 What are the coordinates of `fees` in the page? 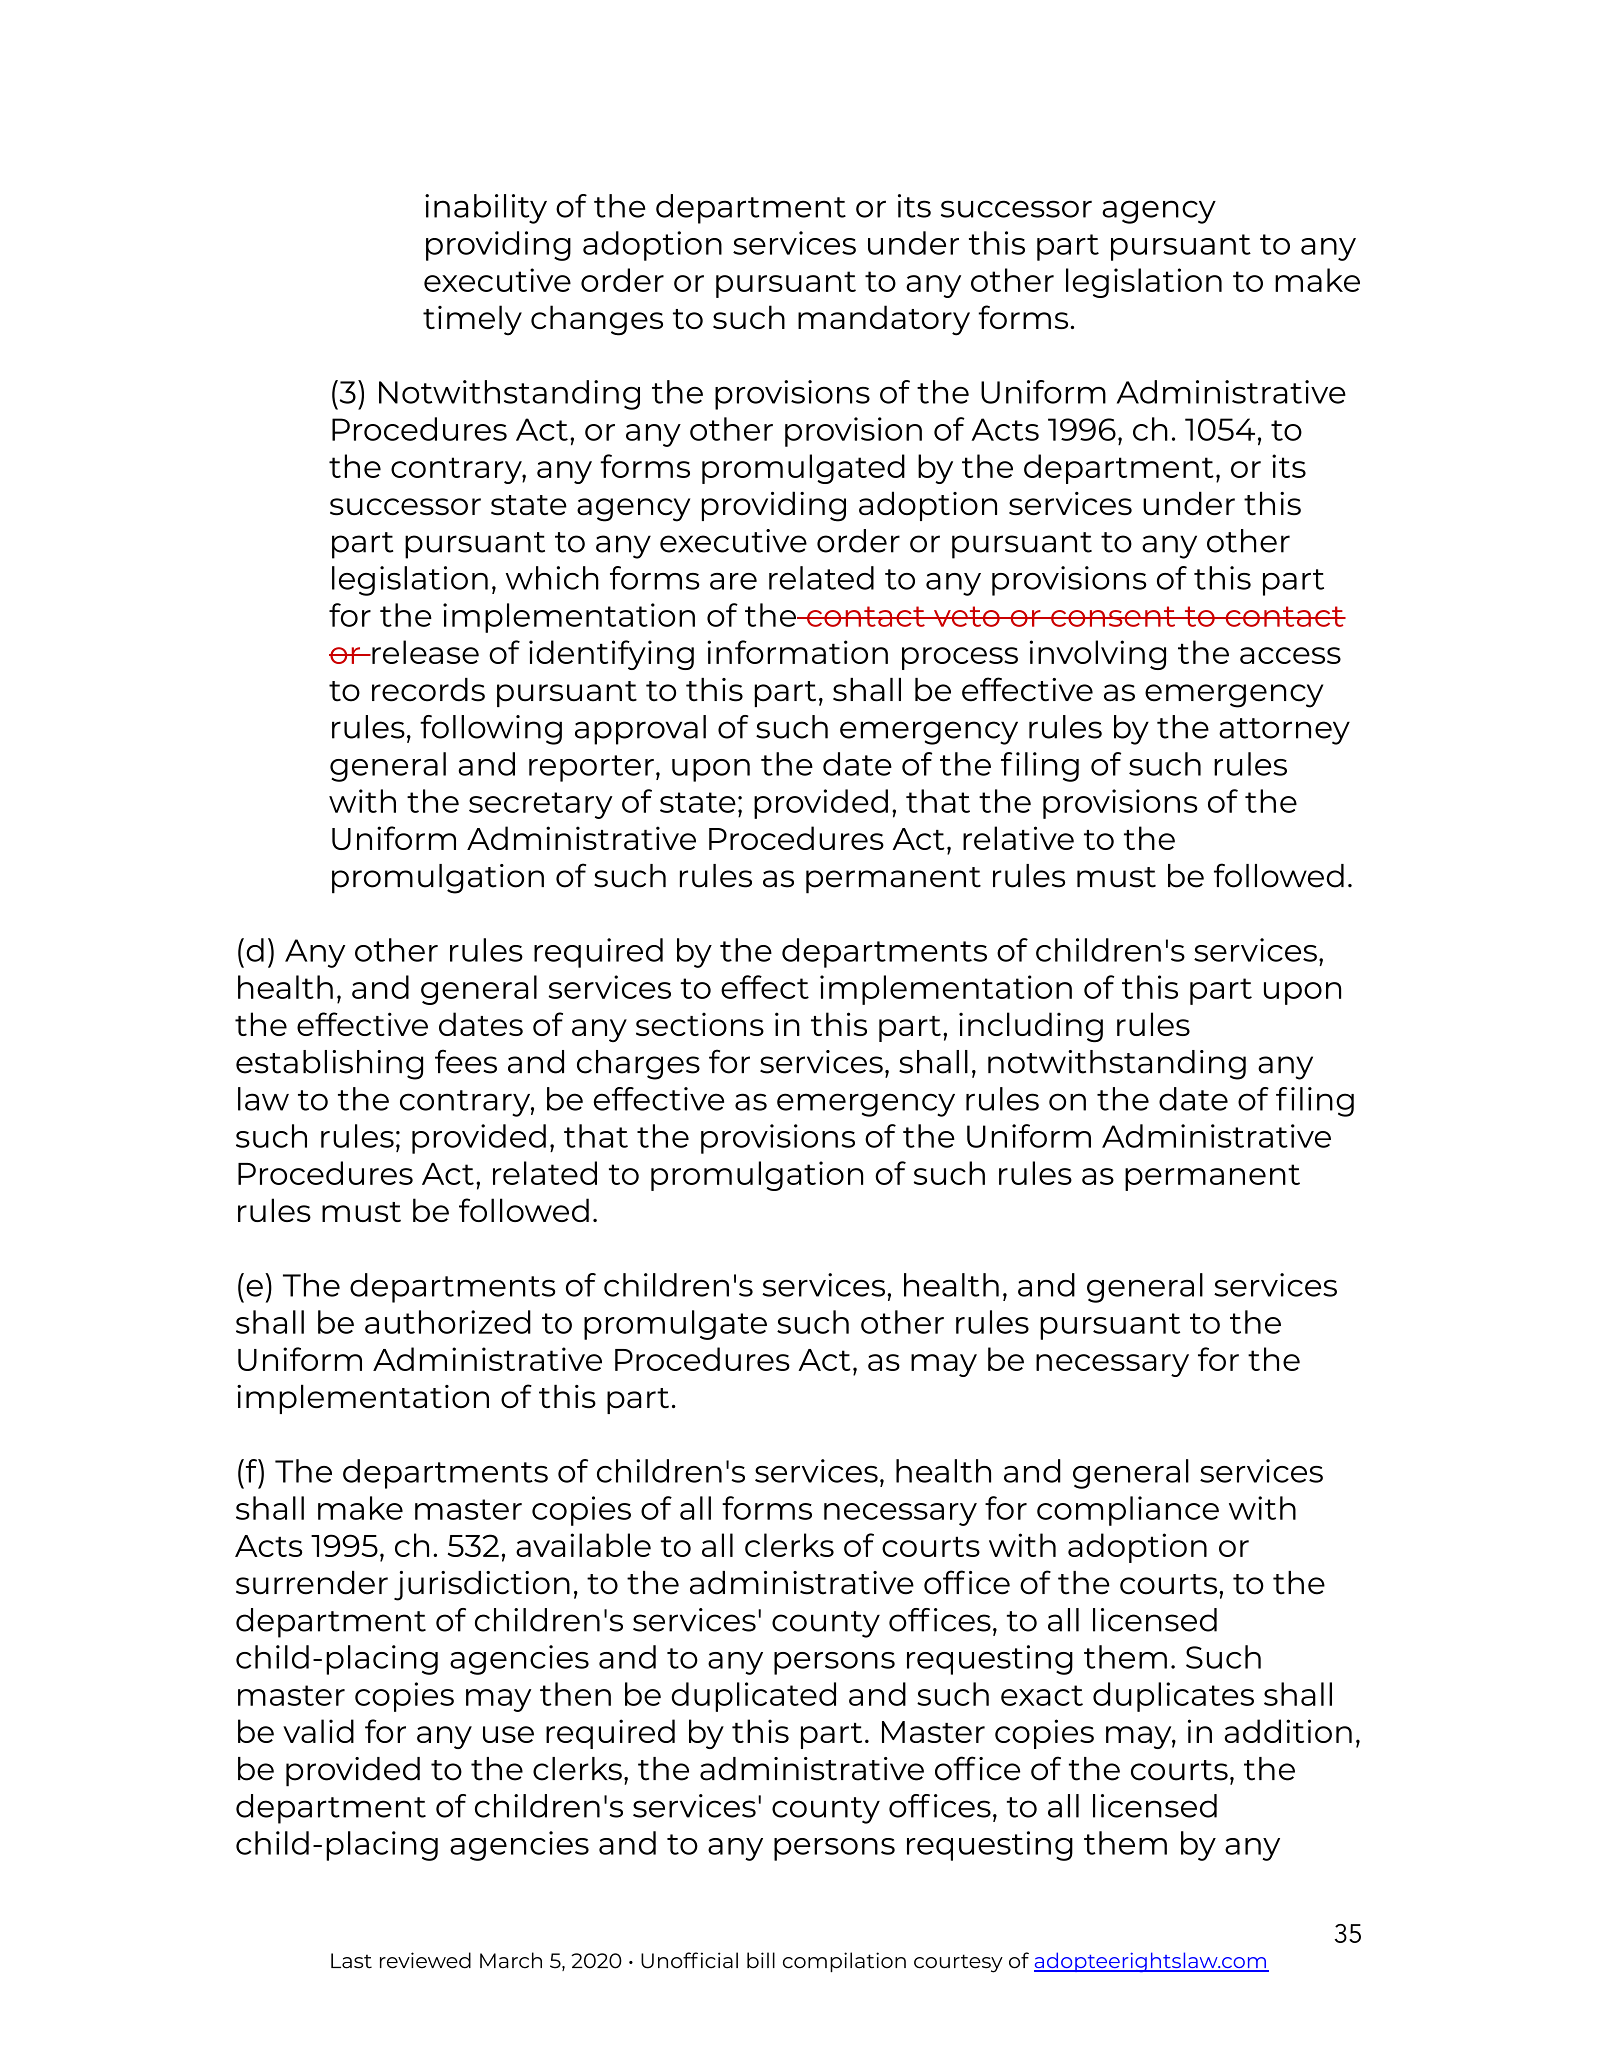 It's located at (466, 1061).
